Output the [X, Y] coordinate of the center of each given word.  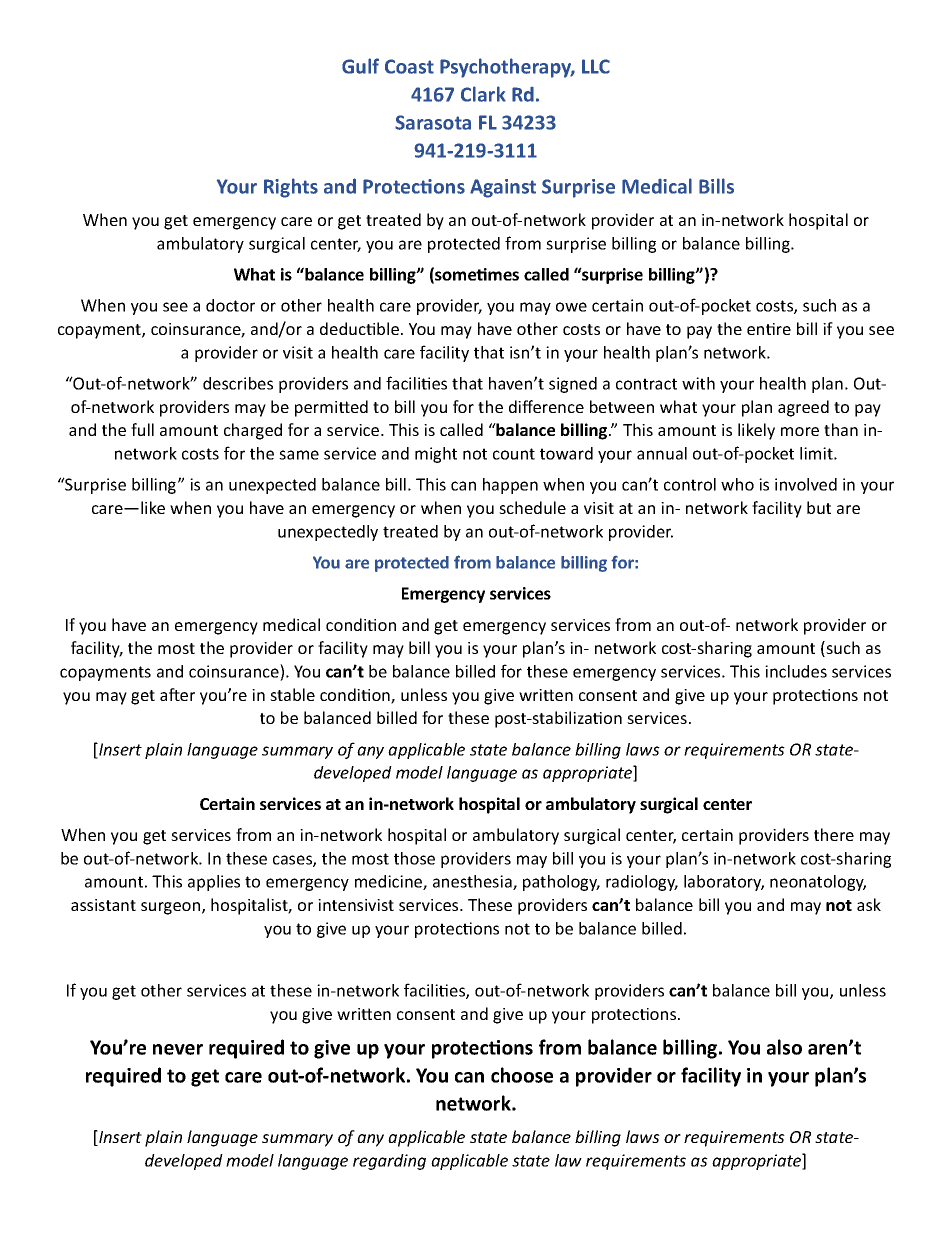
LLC [596, 66]
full [142, 429]
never [178, 1049]
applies [214, 883]
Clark [483, 94]
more [800, 431]
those [414, 858]
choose [522, 1075]
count [514, 454]
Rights [291, 188]
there [834, 834]
